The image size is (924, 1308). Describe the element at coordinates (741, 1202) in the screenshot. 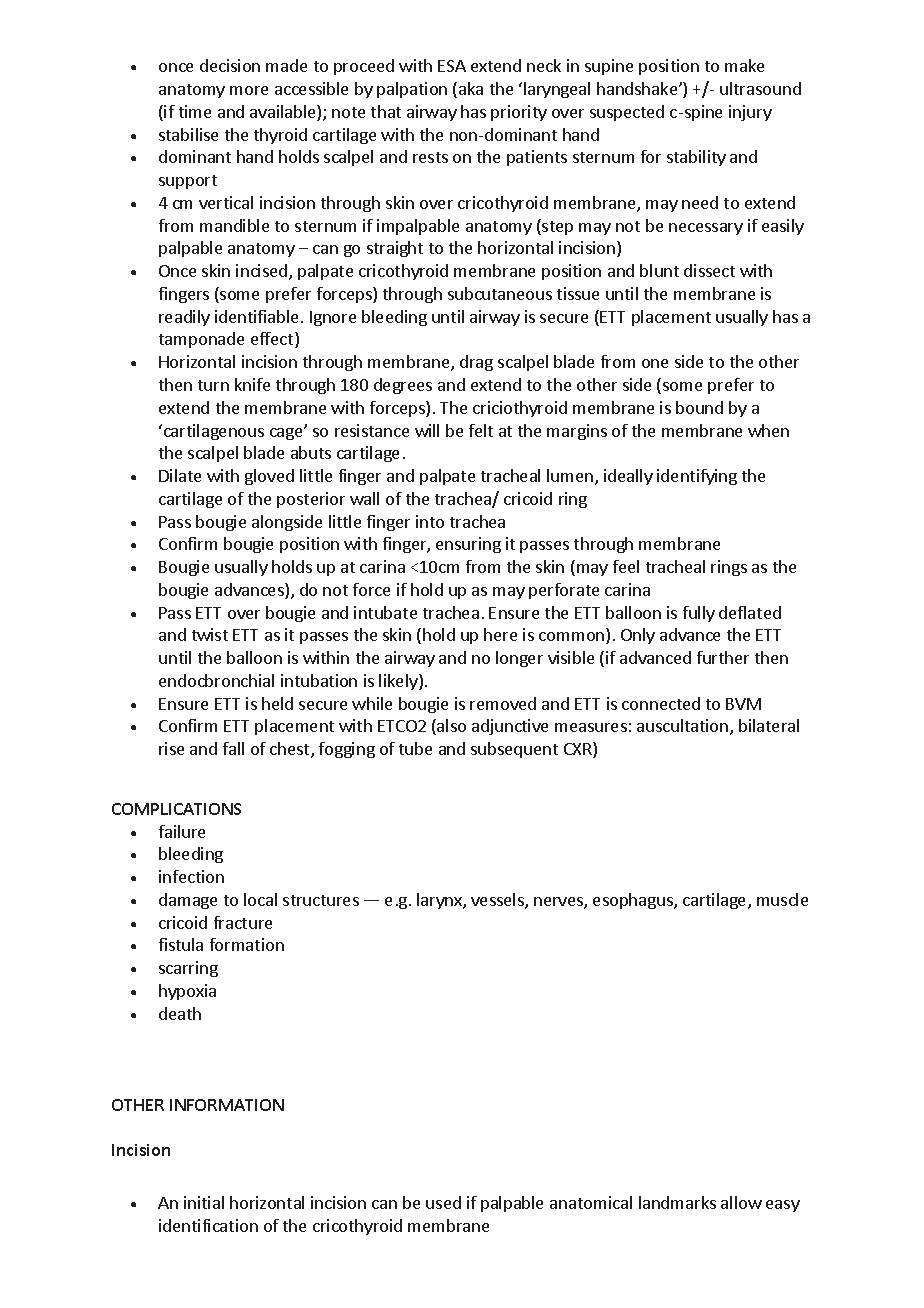

I see `allow` at that location.
